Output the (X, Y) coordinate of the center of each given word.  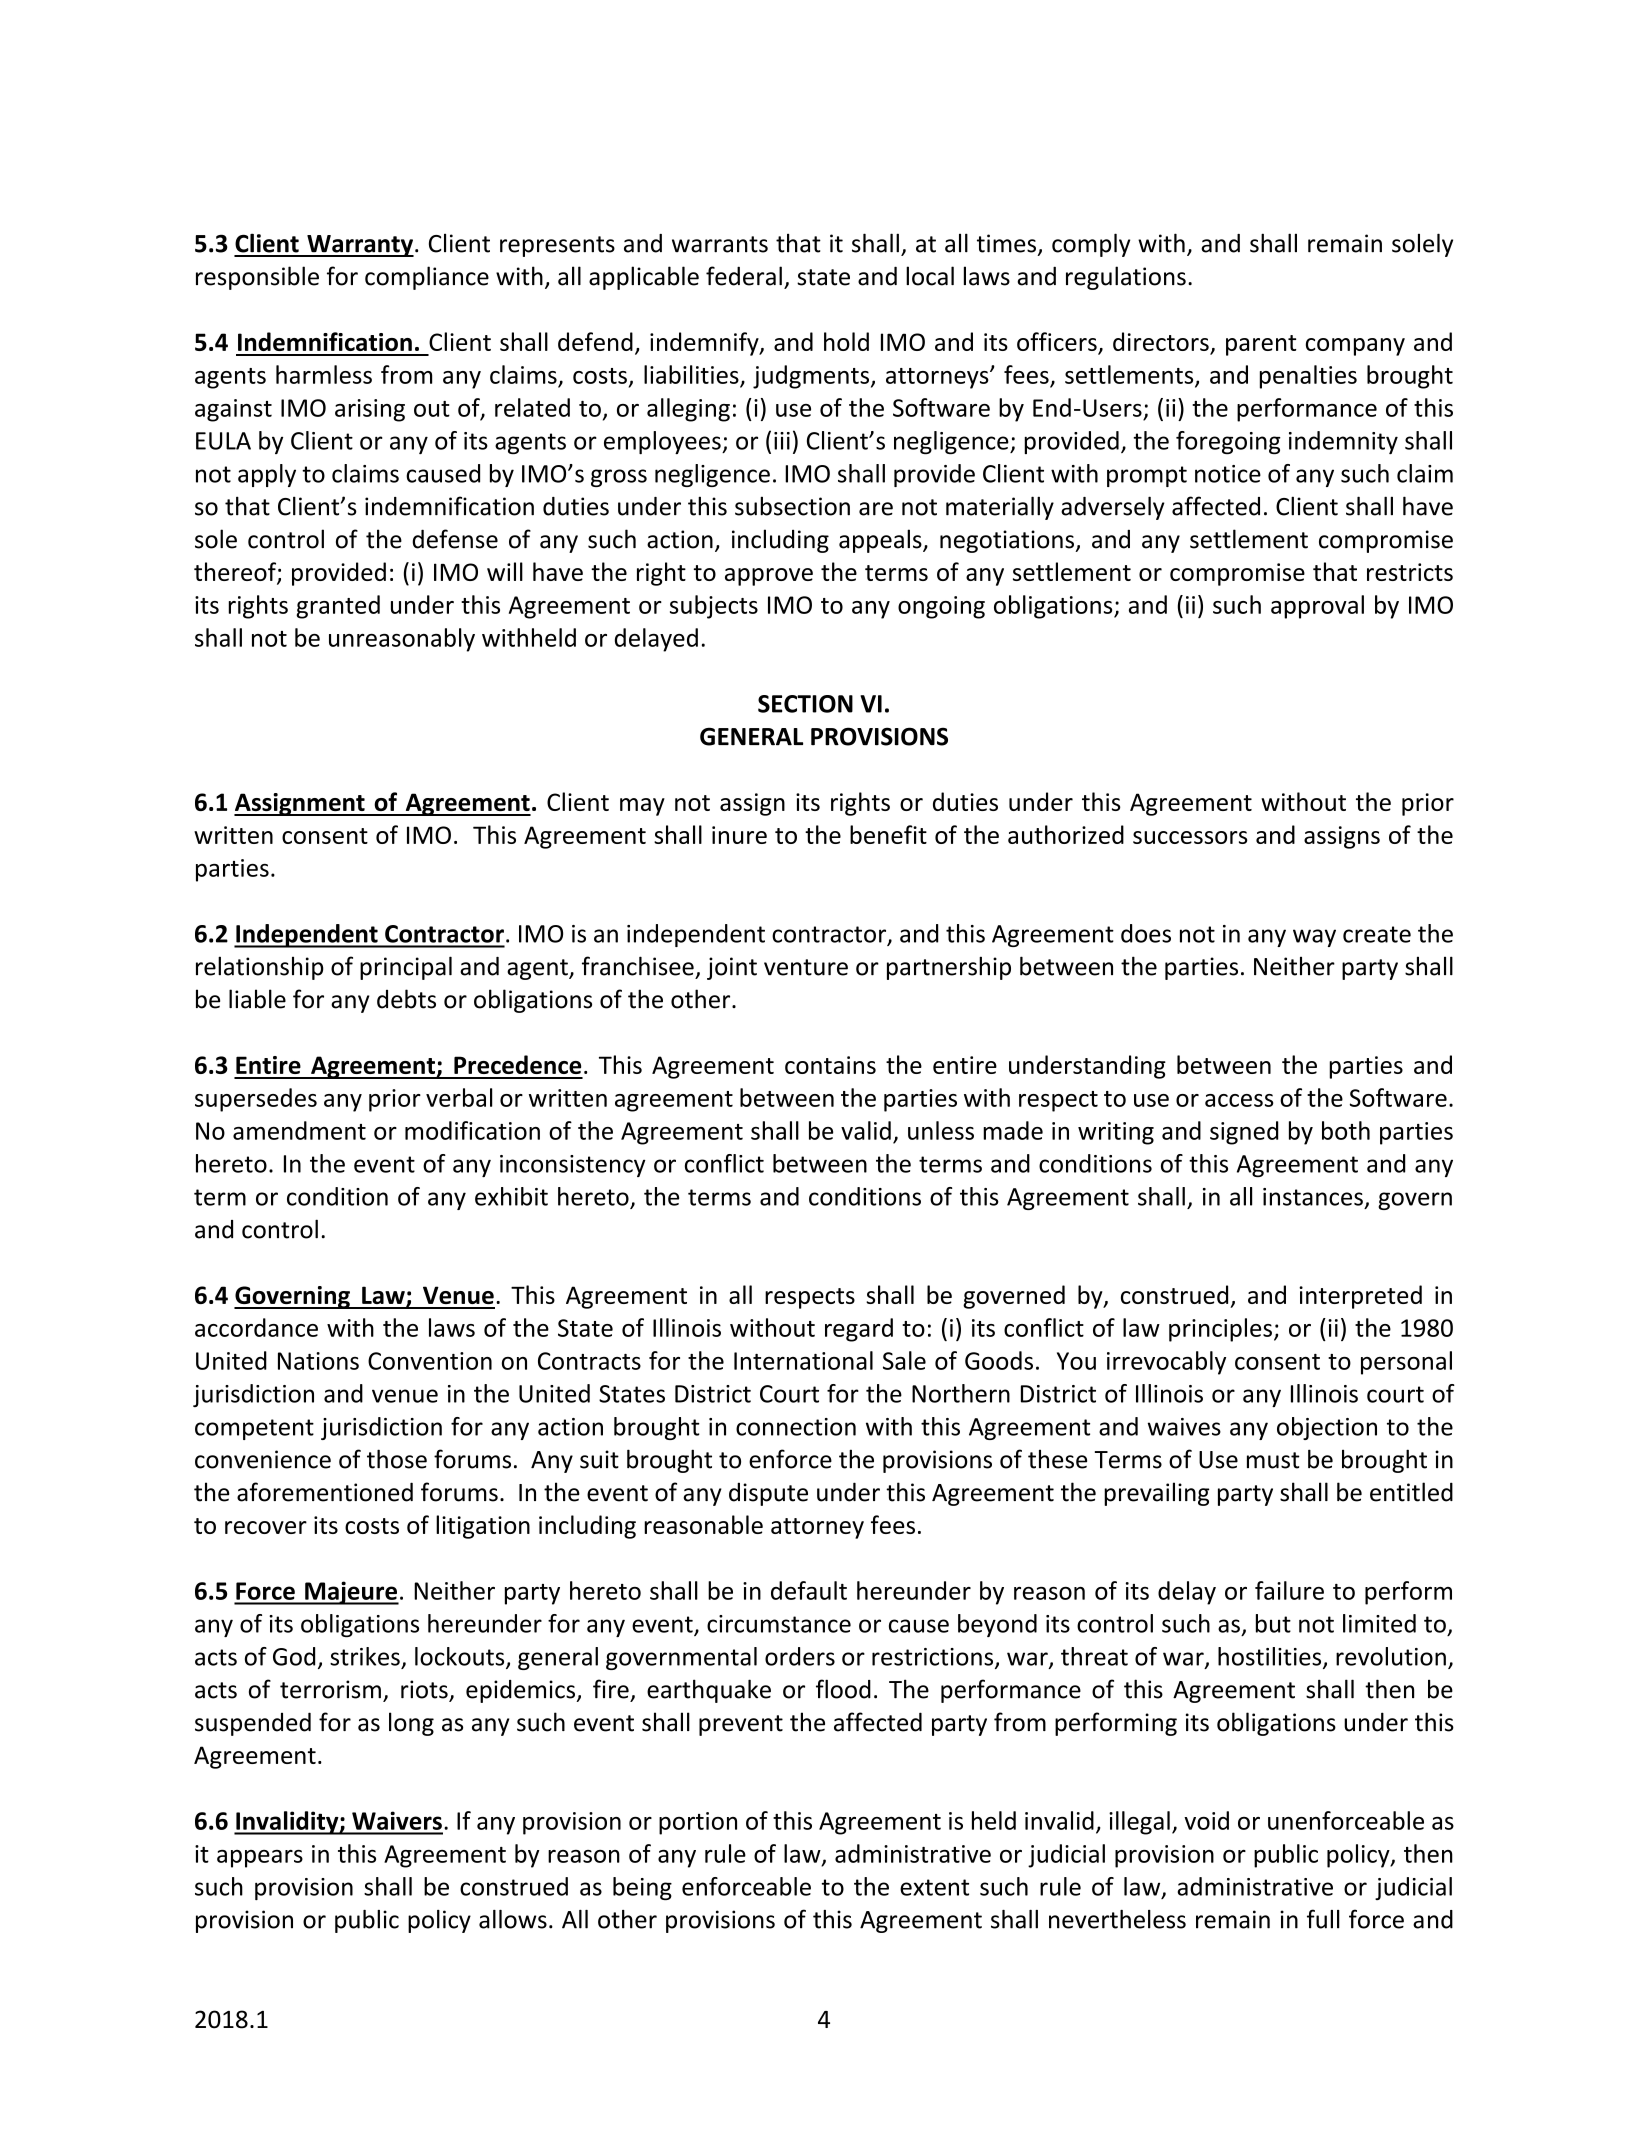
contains (830, 1065)
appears (260, 1859)
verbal (459, 1097)
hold (846, 341)
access (1239, 1100)
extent (934, 1887)
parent (1261, 345)
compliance (427, 278)
